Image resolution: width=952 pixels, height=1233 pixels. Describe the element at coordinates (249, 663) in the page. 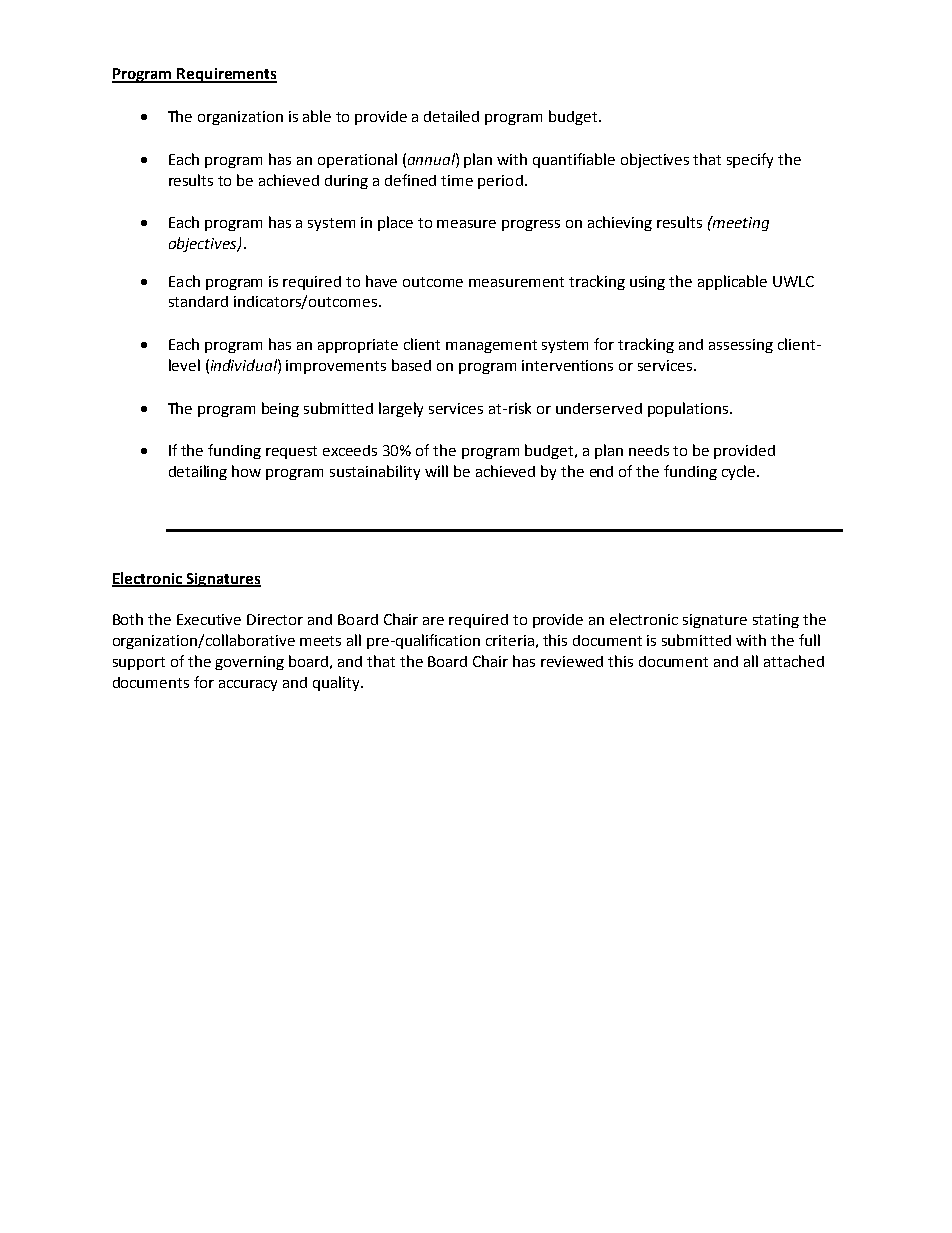

I see `governing` at that location.
